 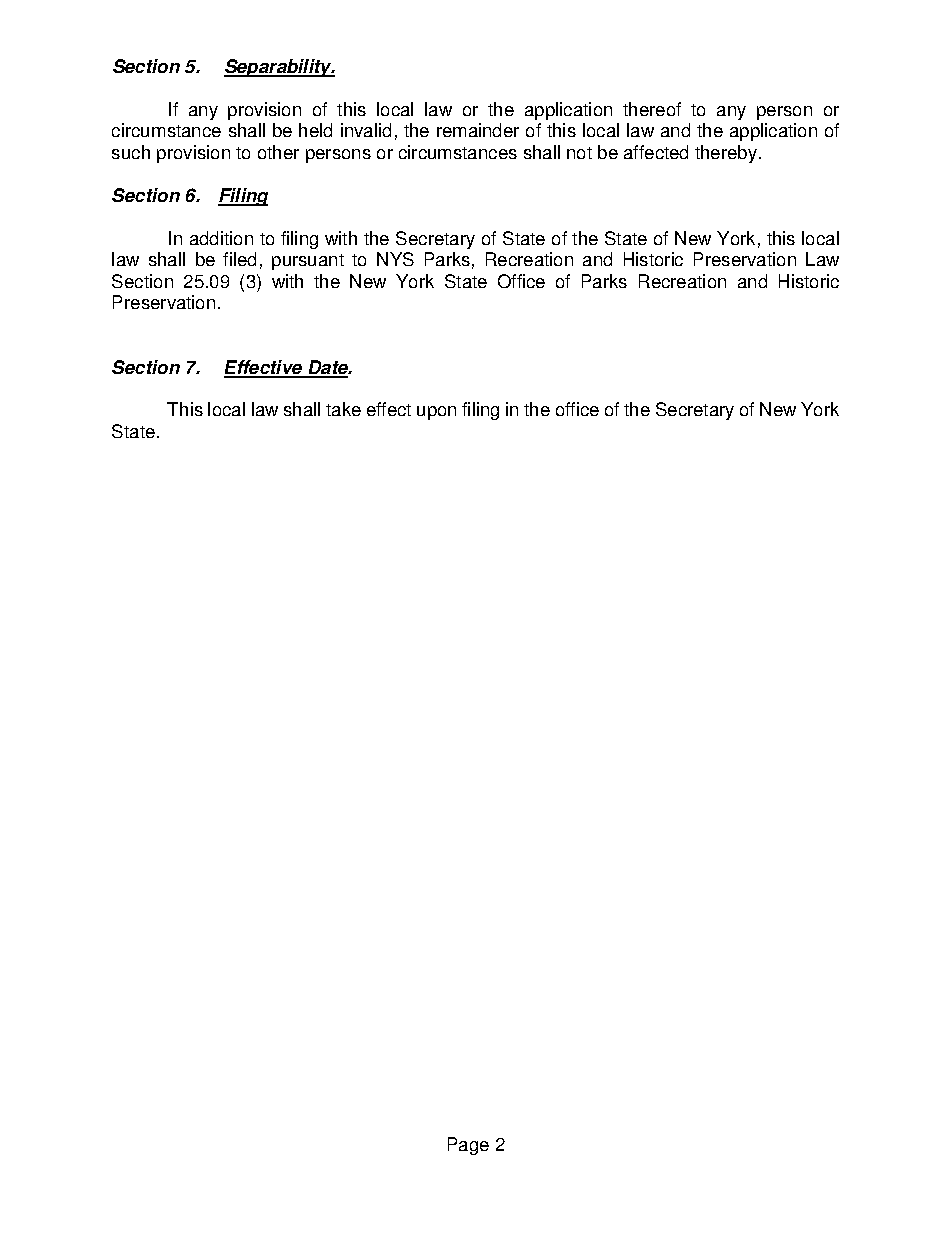 I want to click on other, so click(x=278, y=152).
